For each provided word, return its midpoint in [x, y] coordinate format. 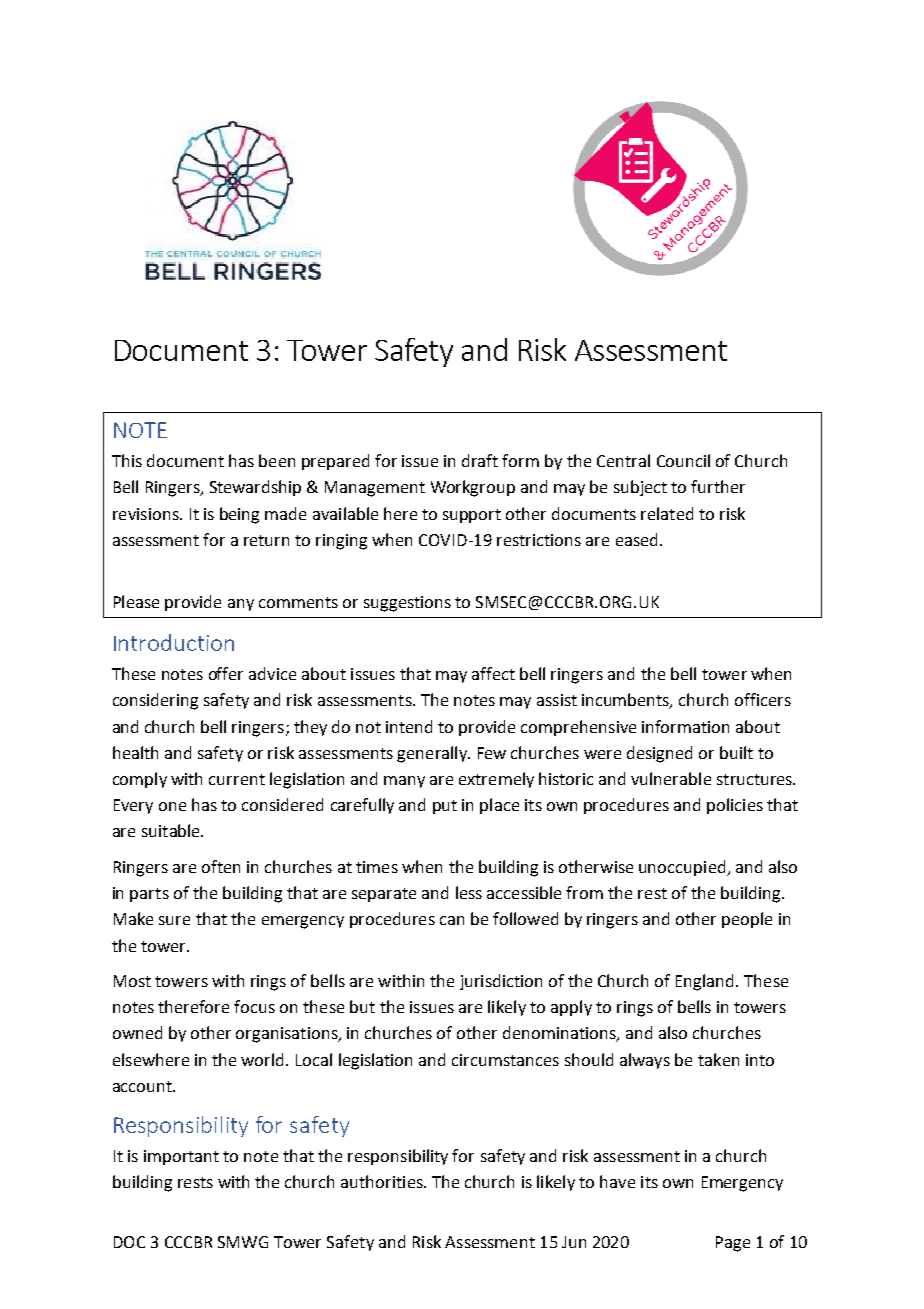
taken [718, 1059]
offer [226, 673]
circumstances [505, 1060]
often [221, 866]
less [469, 892]
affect [493, 673]
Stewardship [255, 488]
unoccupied [683, 868]
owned [137, 1032]
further [718, 486]
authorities [383, 1181]
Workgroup [473, 488]
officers [763, 699]
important [181, 1157]
